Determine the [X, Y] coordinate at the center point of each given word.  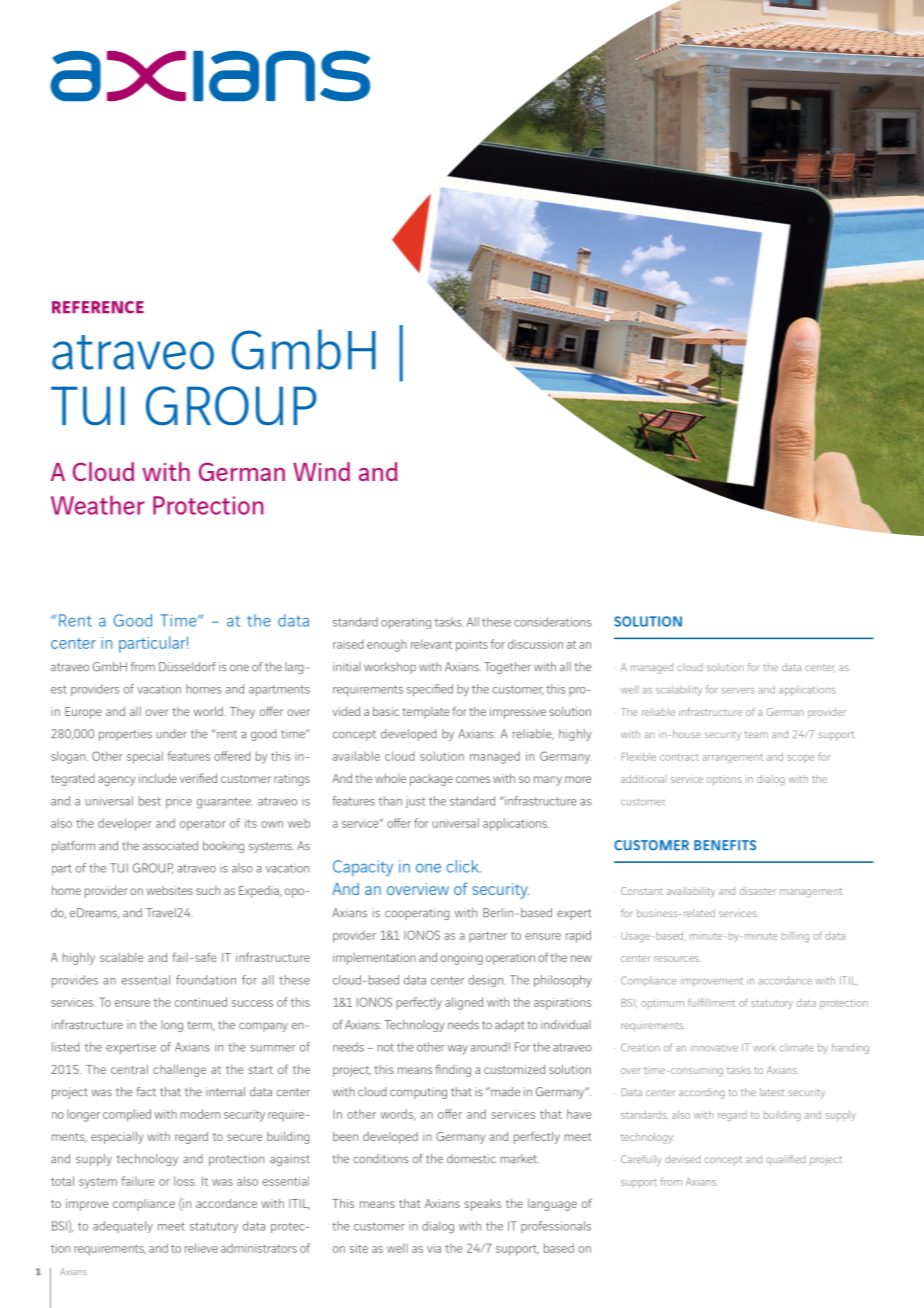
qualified [786, 1160]
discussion [535, 644]
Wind [321, 471]
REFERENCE [98, 307]
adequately [123, 1227]
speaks [482, 1205]
